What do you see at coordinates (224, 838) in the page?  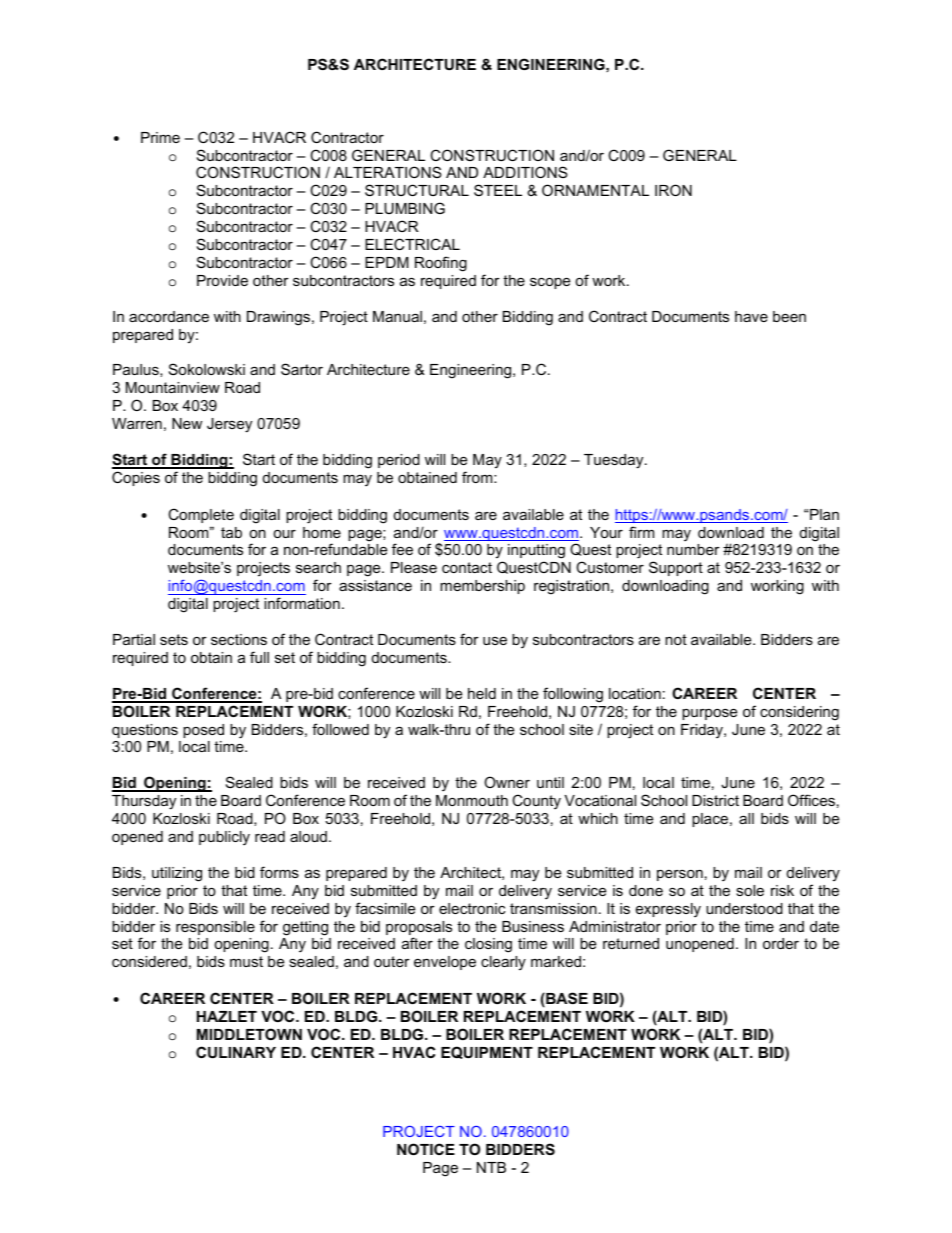 I see `publicly` at bounding box center [224, 838].
